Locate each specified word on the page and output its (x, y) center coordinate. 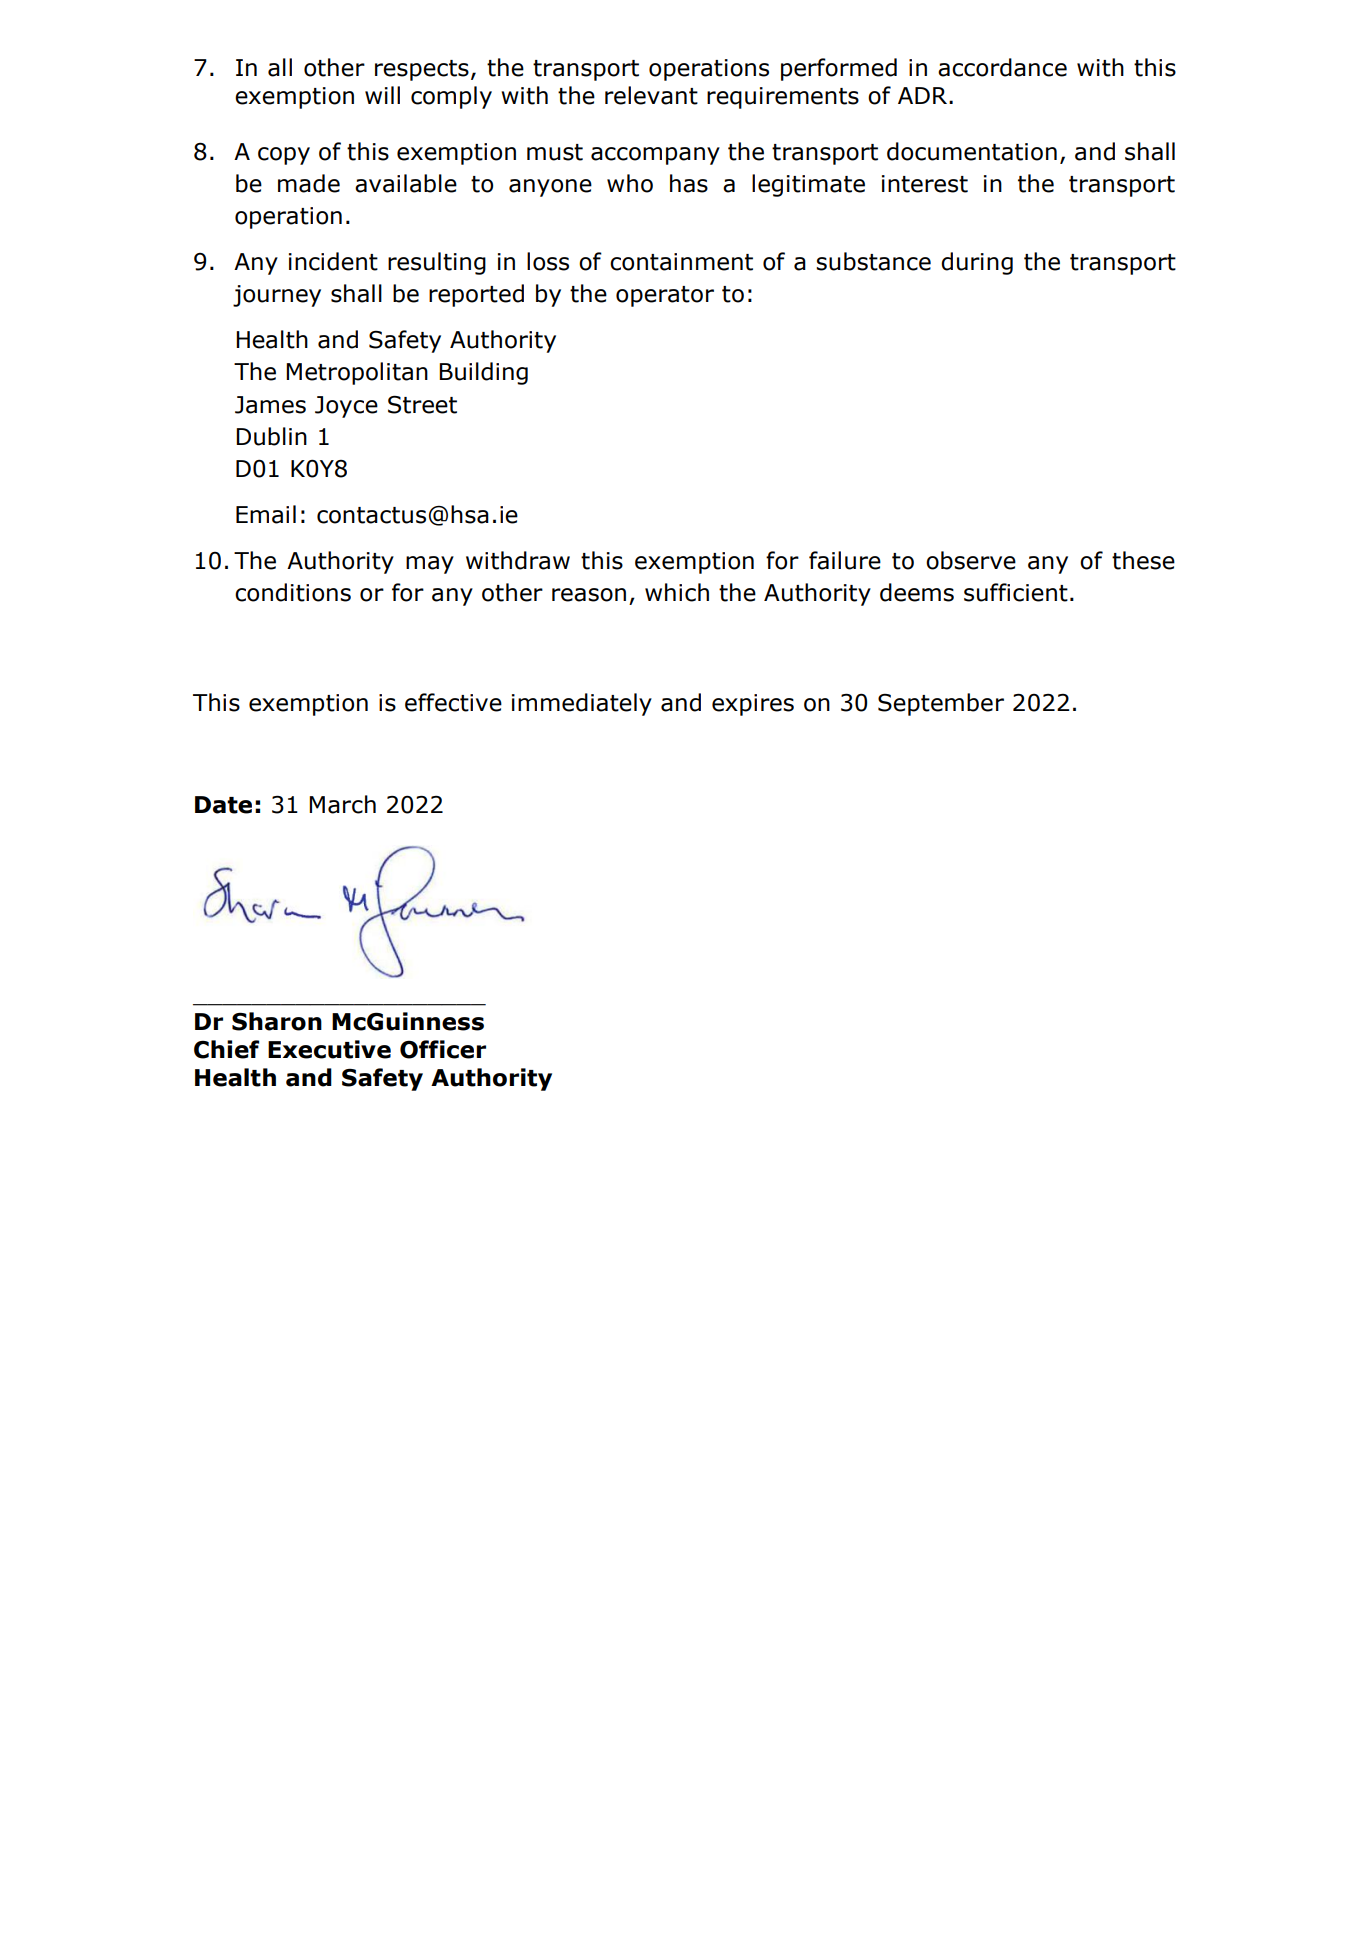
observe (971, 560)
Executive (329, 1049)
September (941, 704)
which (677, 592)
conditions (293, 592)
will (382, 95)
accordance (1002, 67)
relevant (651, 95)
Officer (443, 1049)
